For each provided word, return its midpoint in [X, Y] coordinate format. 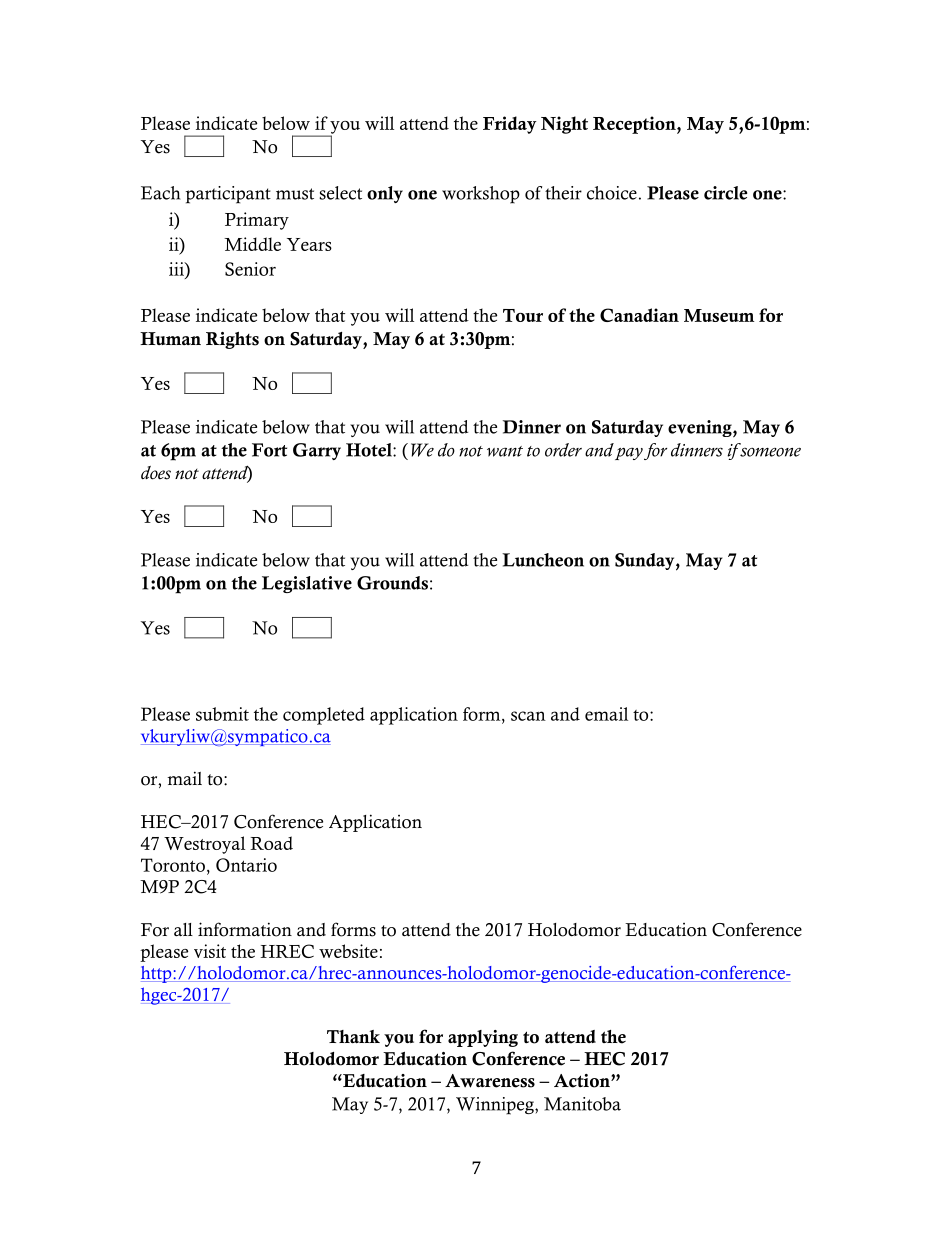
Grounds [392, 583]
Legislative [307, 584]
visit [210, 951]
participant [228, 195]
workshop [481, 195]
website [348, 951]
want [505, 451]
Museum [719, 315]
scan [528, 716]
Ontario [246, 865]
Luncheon [543, 560]
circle [725, 193]
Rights [232, 340]
